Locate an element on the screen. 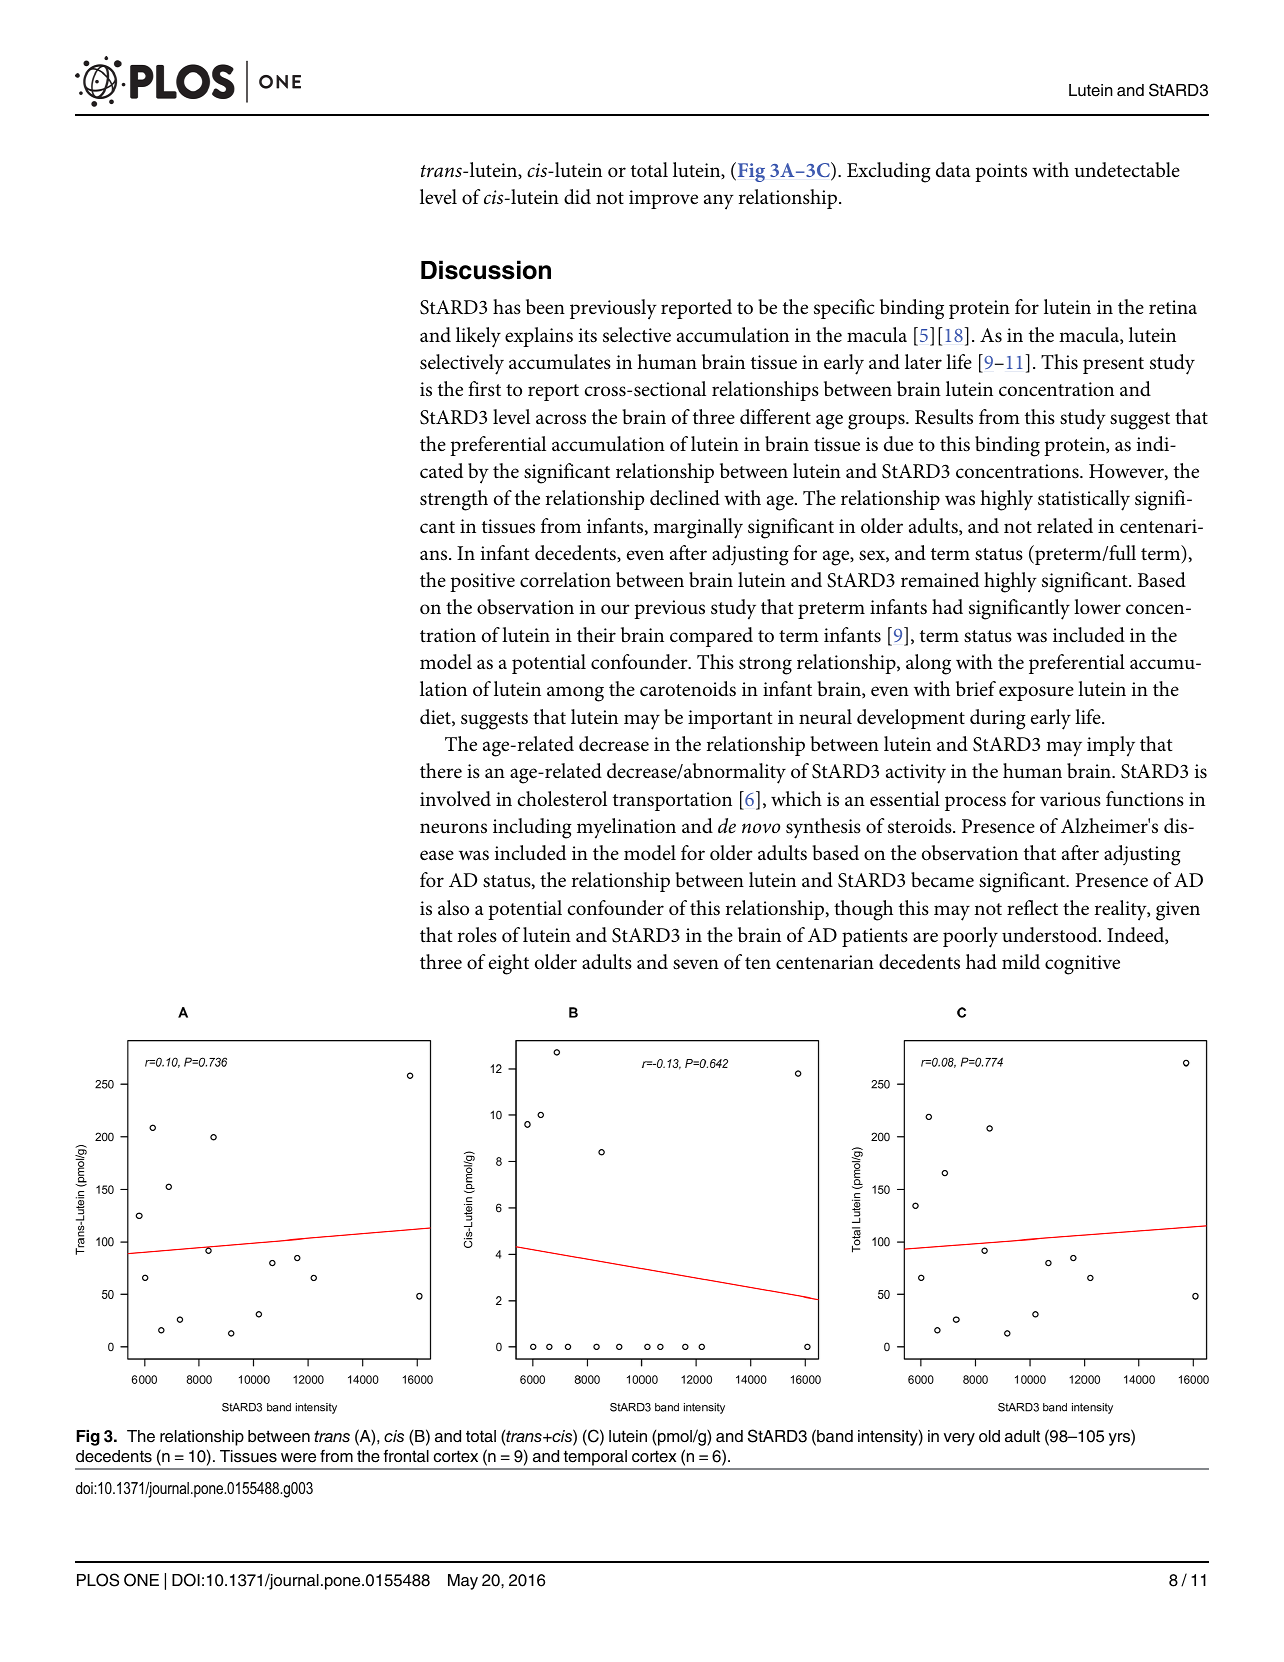  were is located at coordinates (298, 1458).
